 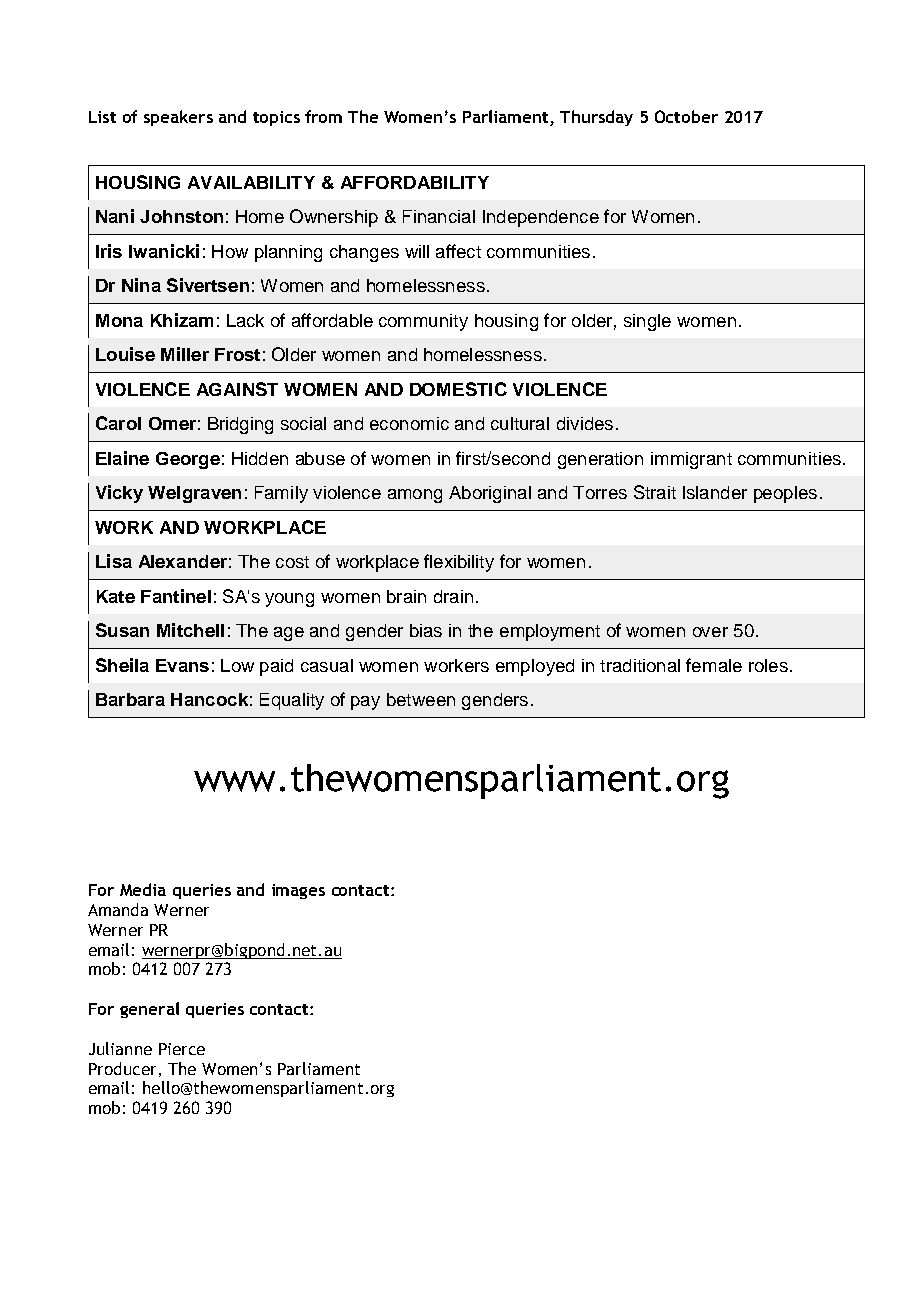 What do you see at coordinates (415, 182) in the document?
I see `AFFORDABILITY` at bounding box center [415, 182].
